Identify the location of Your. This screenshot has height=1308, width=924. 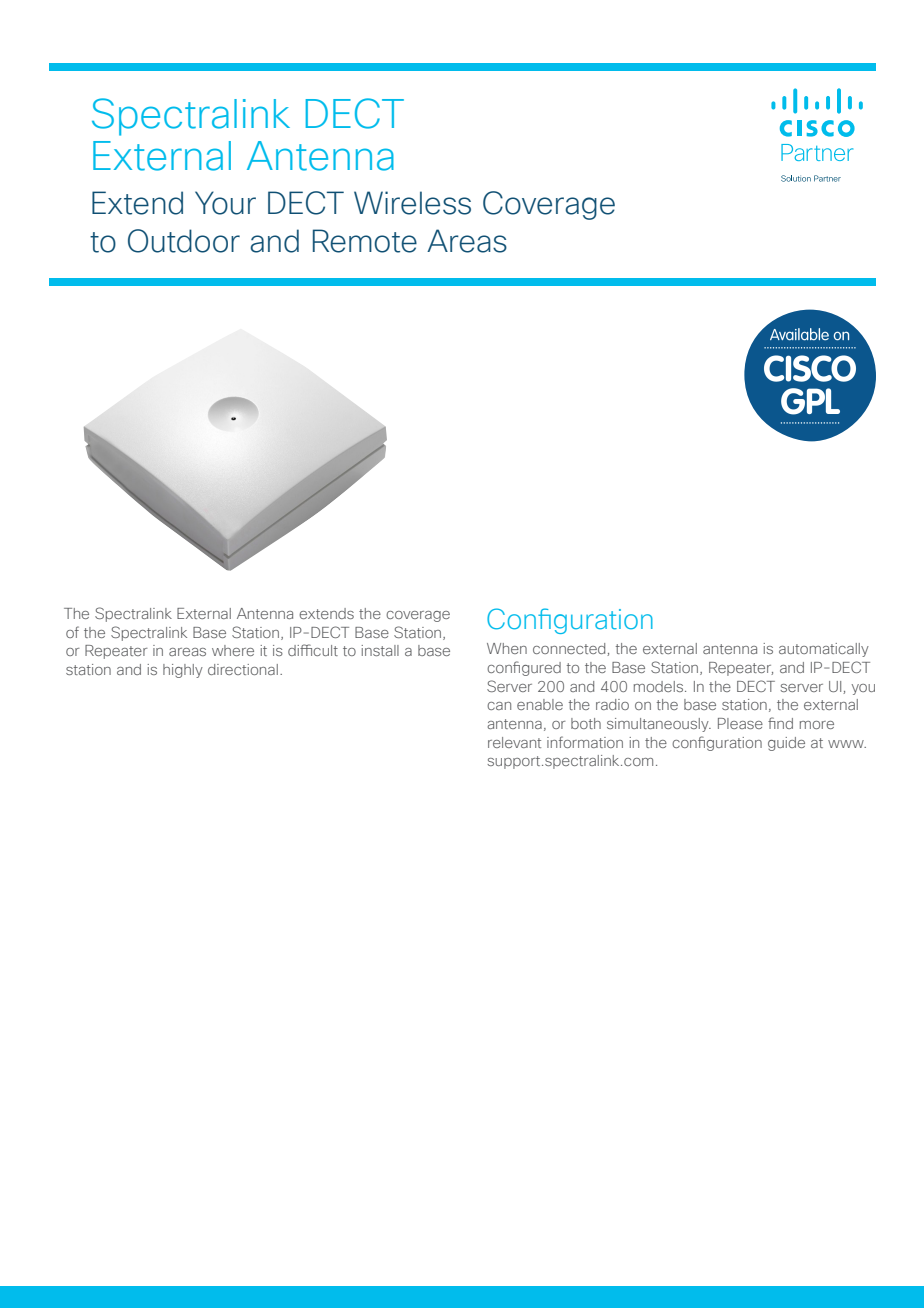
(225, 203).
